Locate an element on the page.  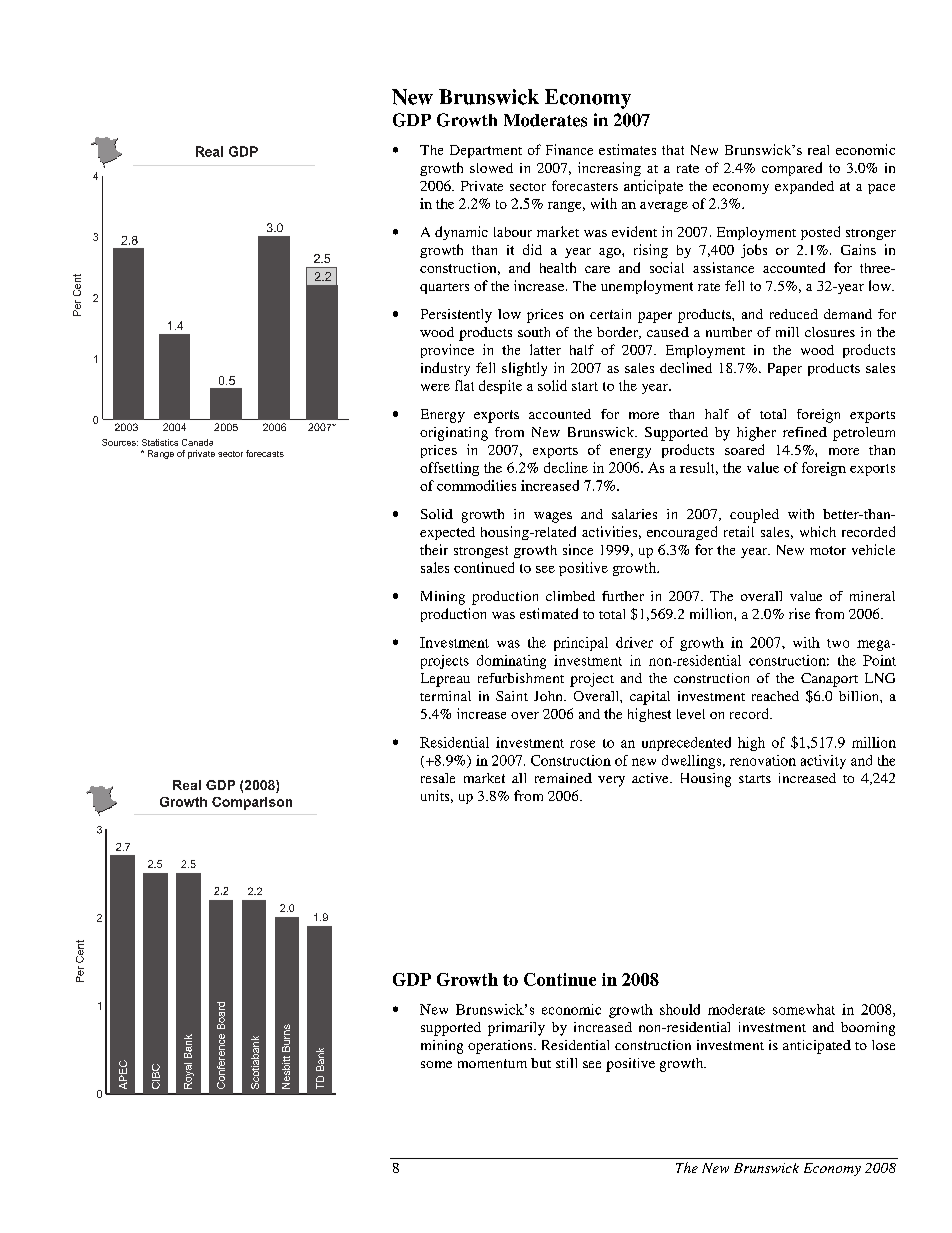
their is located at coordinates (434, 549).
